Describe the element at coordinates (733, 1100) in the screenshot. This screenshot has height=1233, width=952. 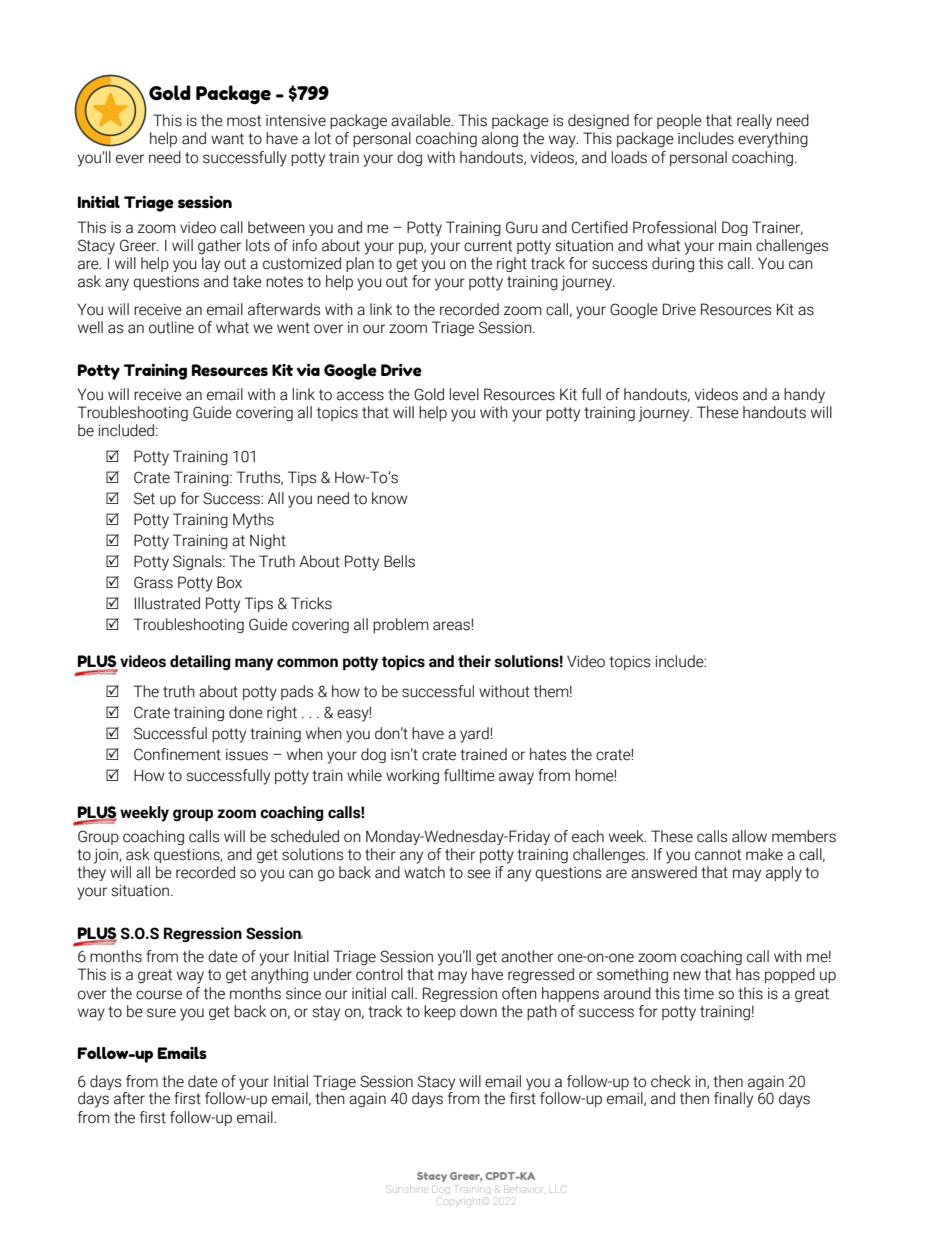
I see `finally` at that location.
